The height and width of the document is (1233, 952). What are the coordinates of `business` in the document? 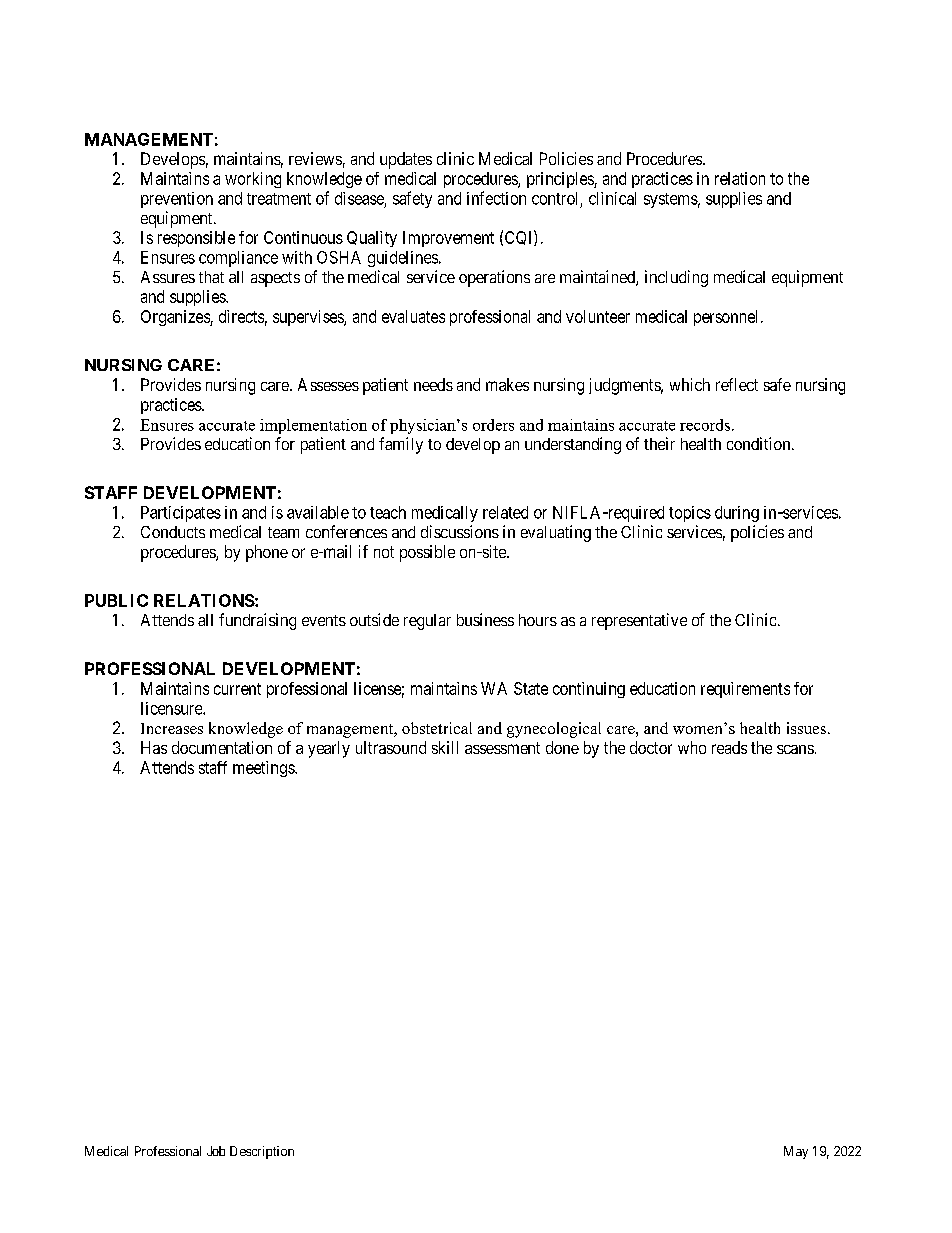 It's located at (485, 619).
